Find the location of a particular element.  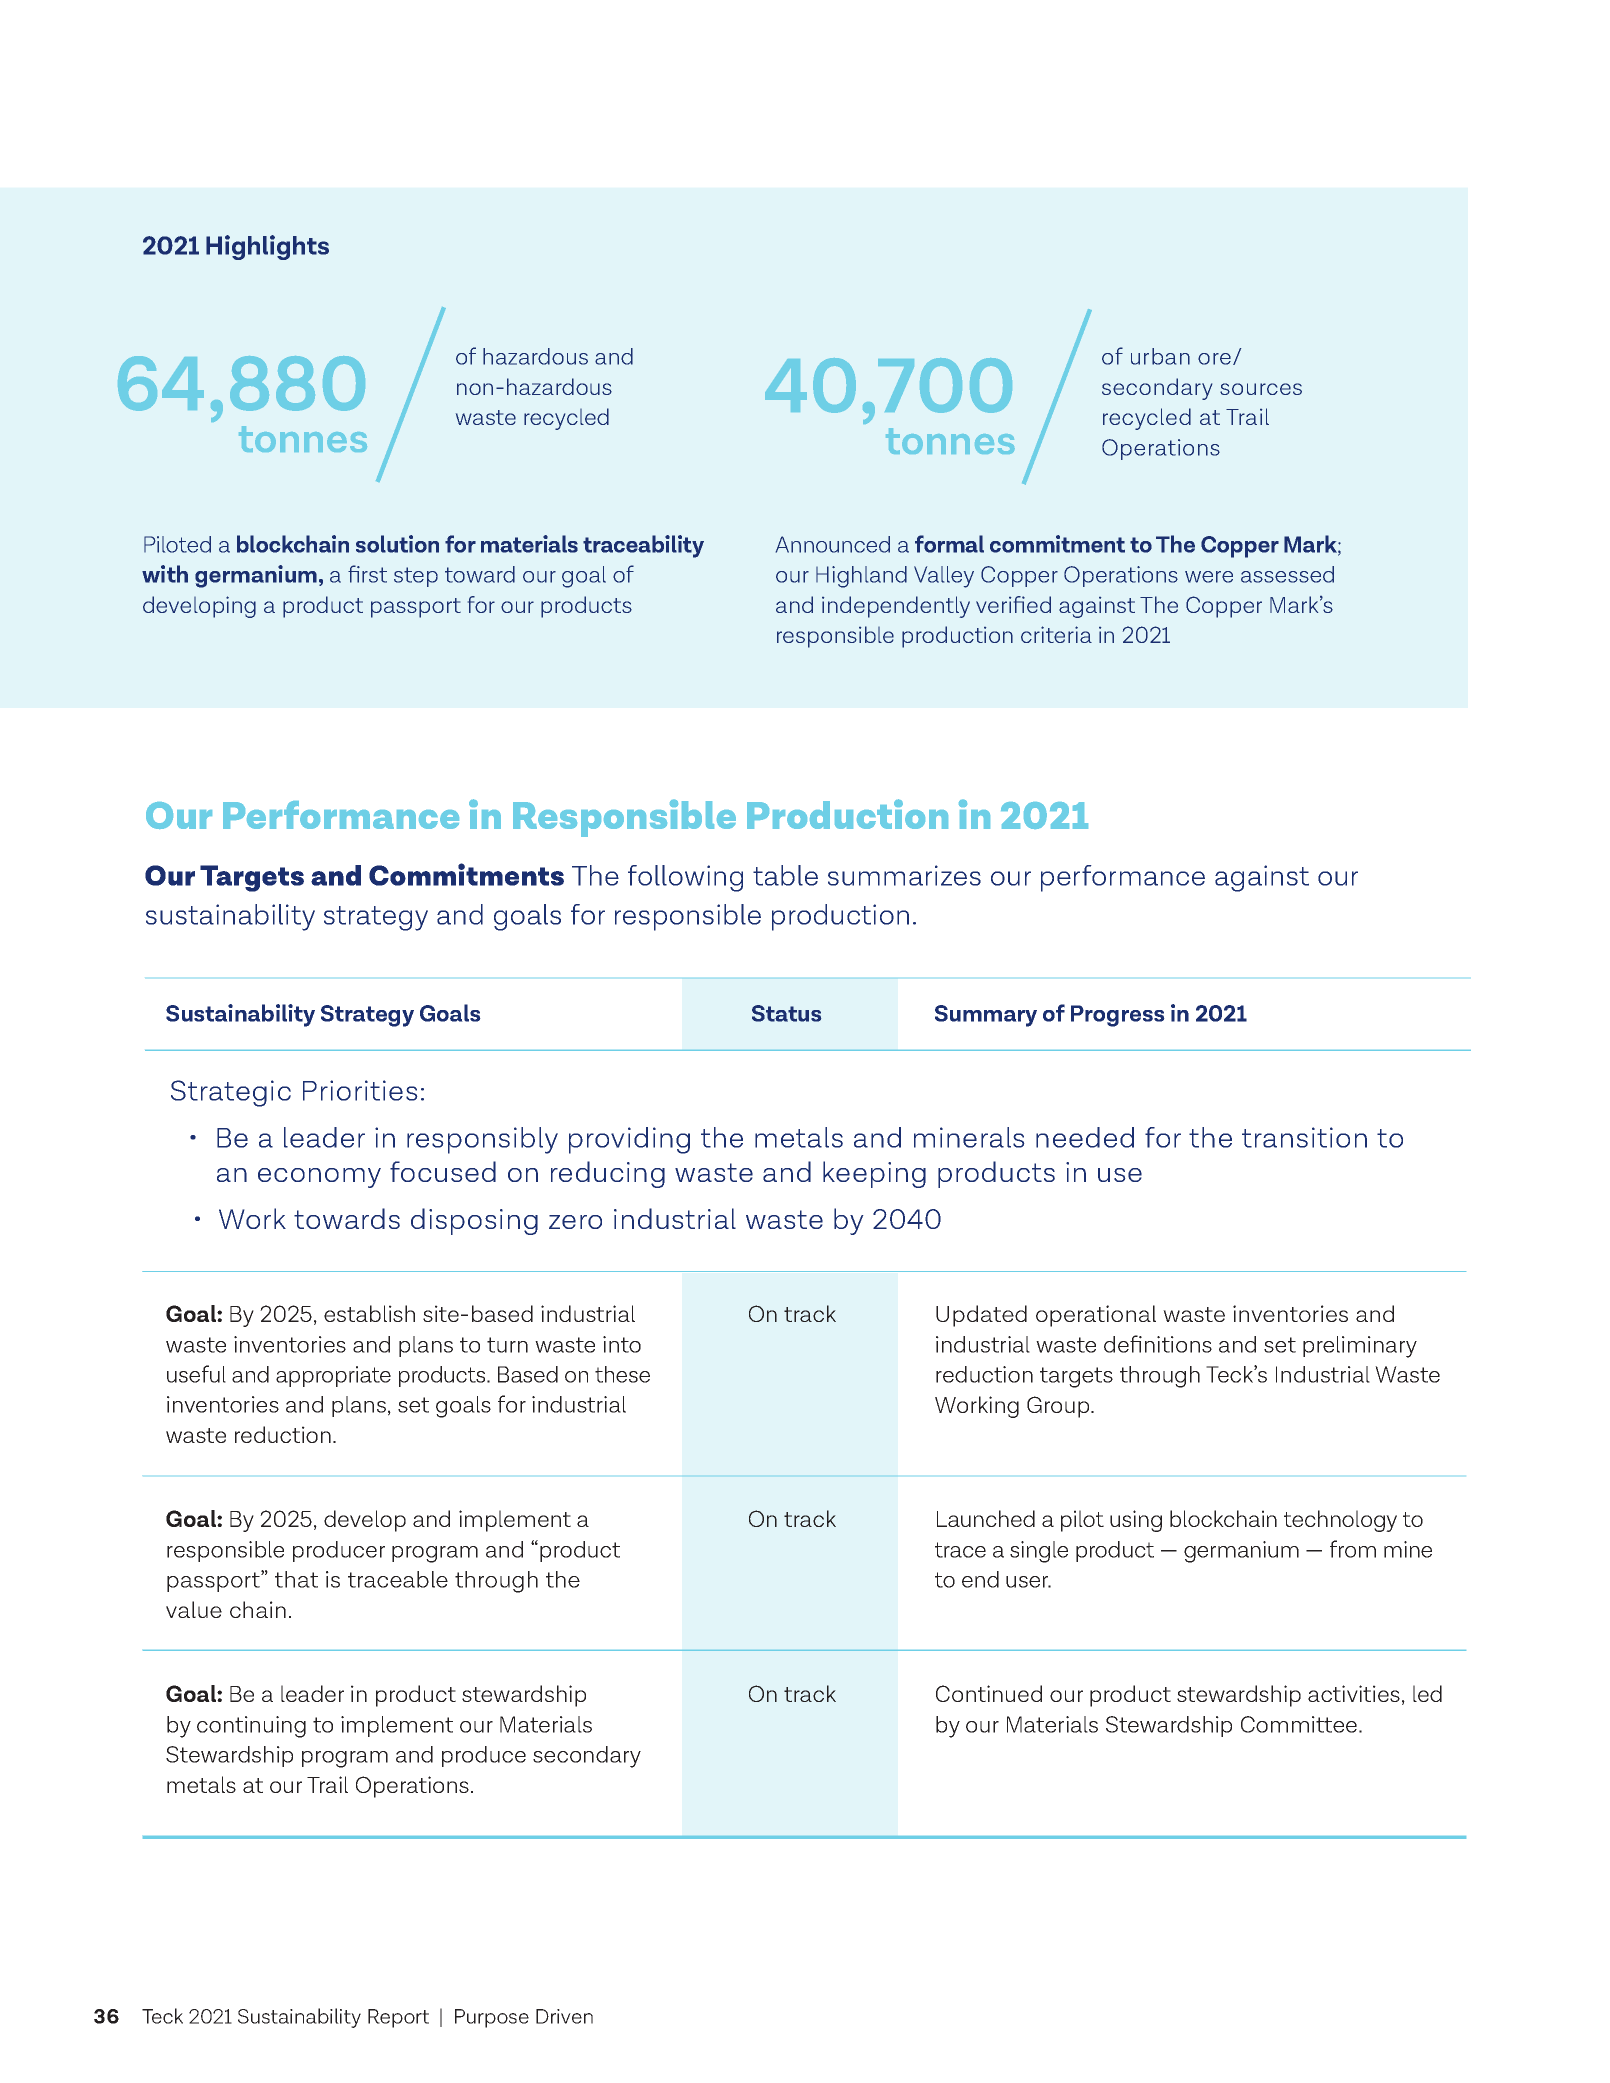

ore is located at coordinates (1214, 359).
